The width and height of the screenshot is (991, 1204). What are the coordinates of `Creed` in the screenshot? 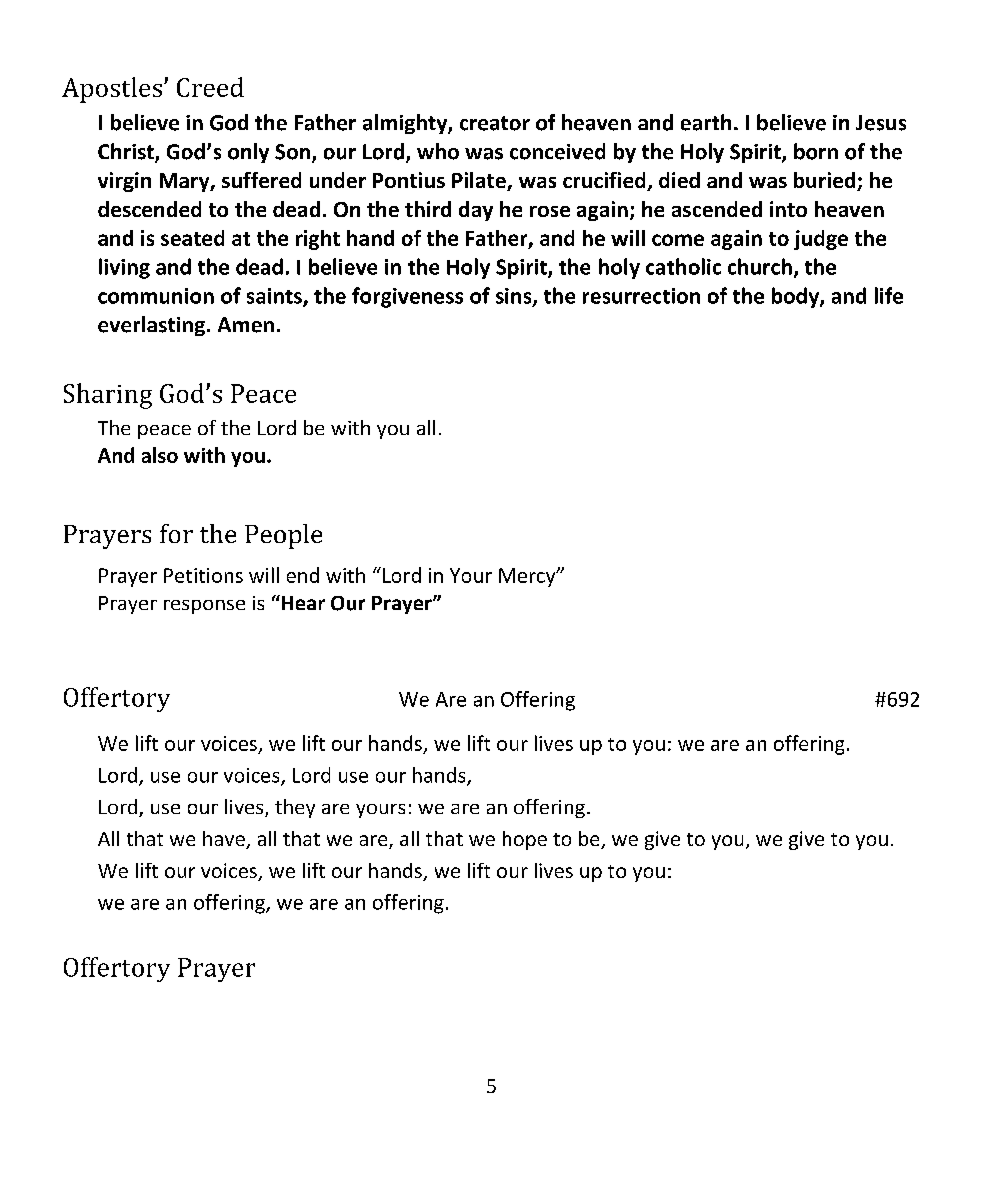 It's located at (210, 87).
